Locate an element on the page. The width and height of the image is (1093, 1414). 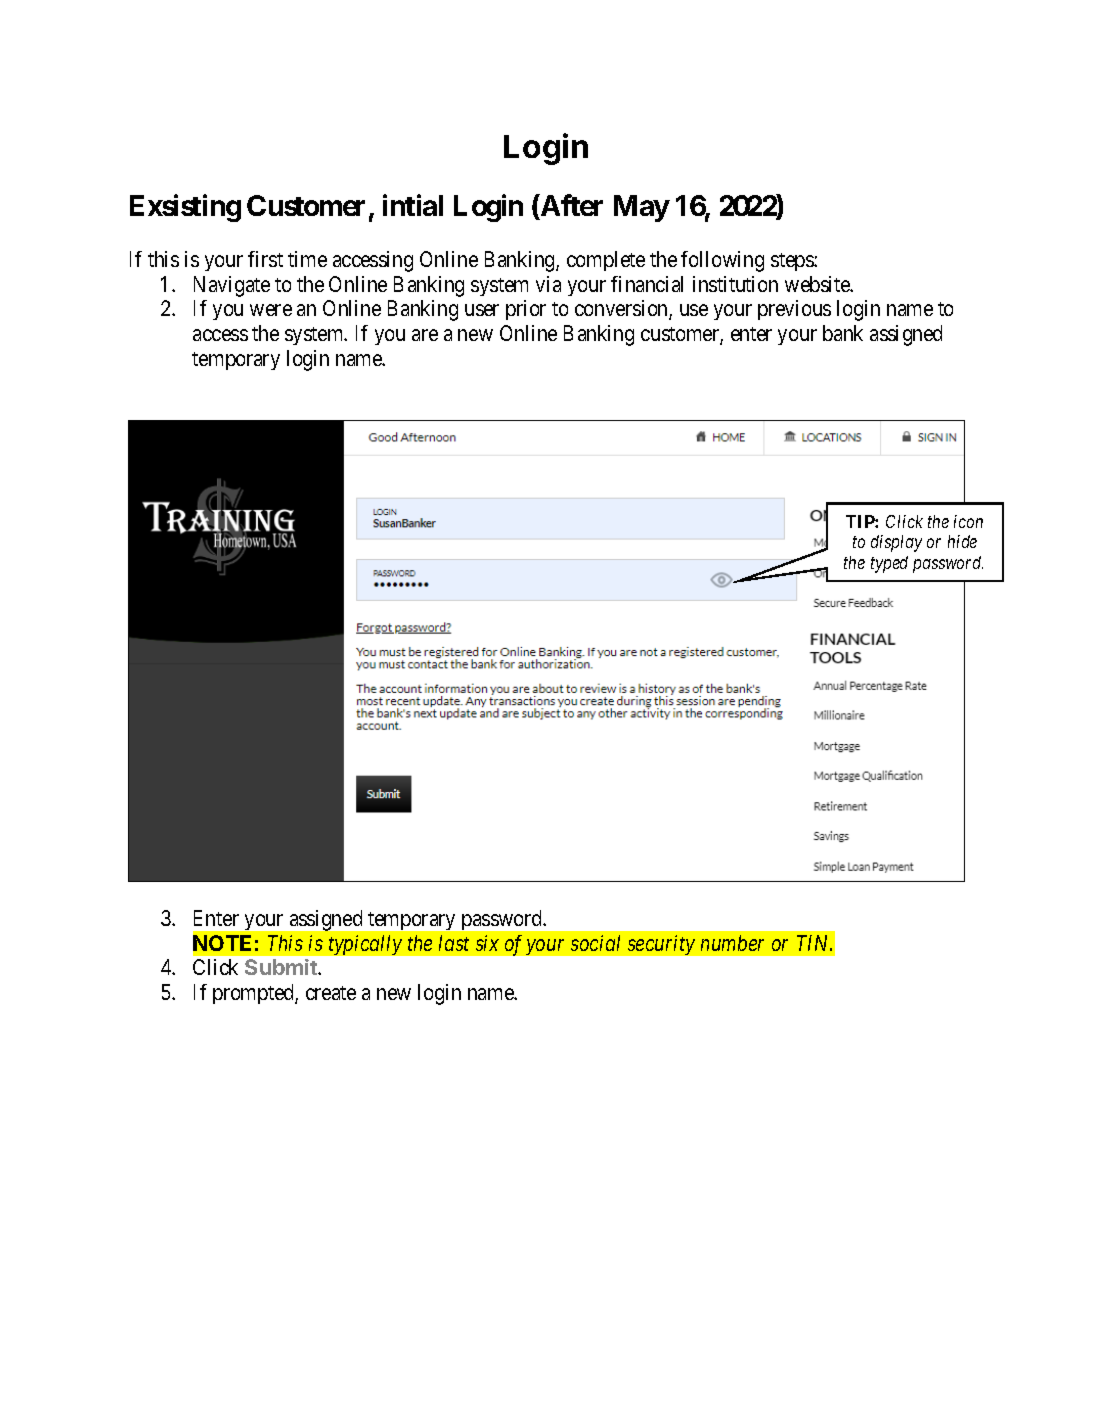
May is located at coordinates (642, 208).
